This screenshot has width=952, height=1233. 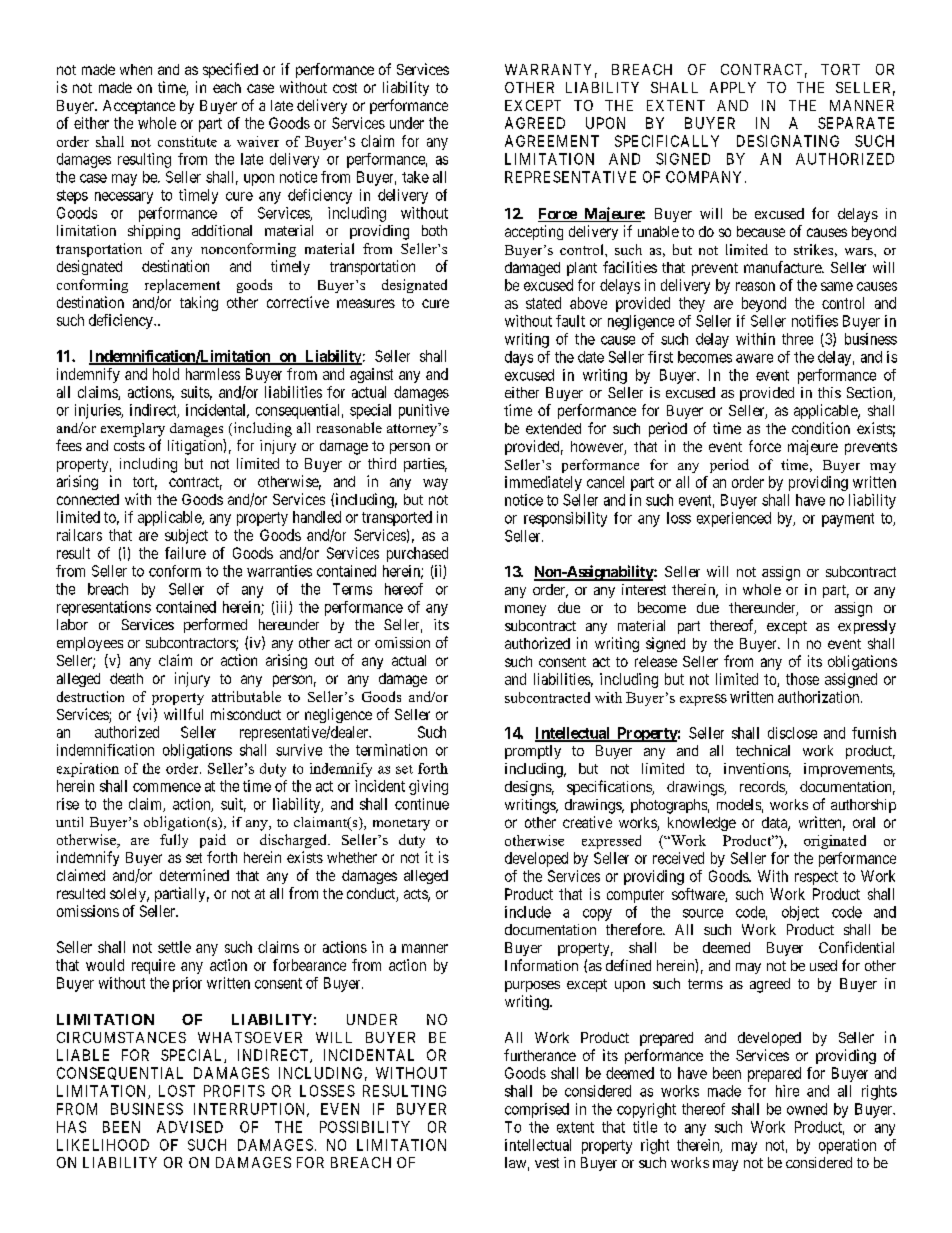 I want to click on ADVISED, so click(x=190, y=1127).
